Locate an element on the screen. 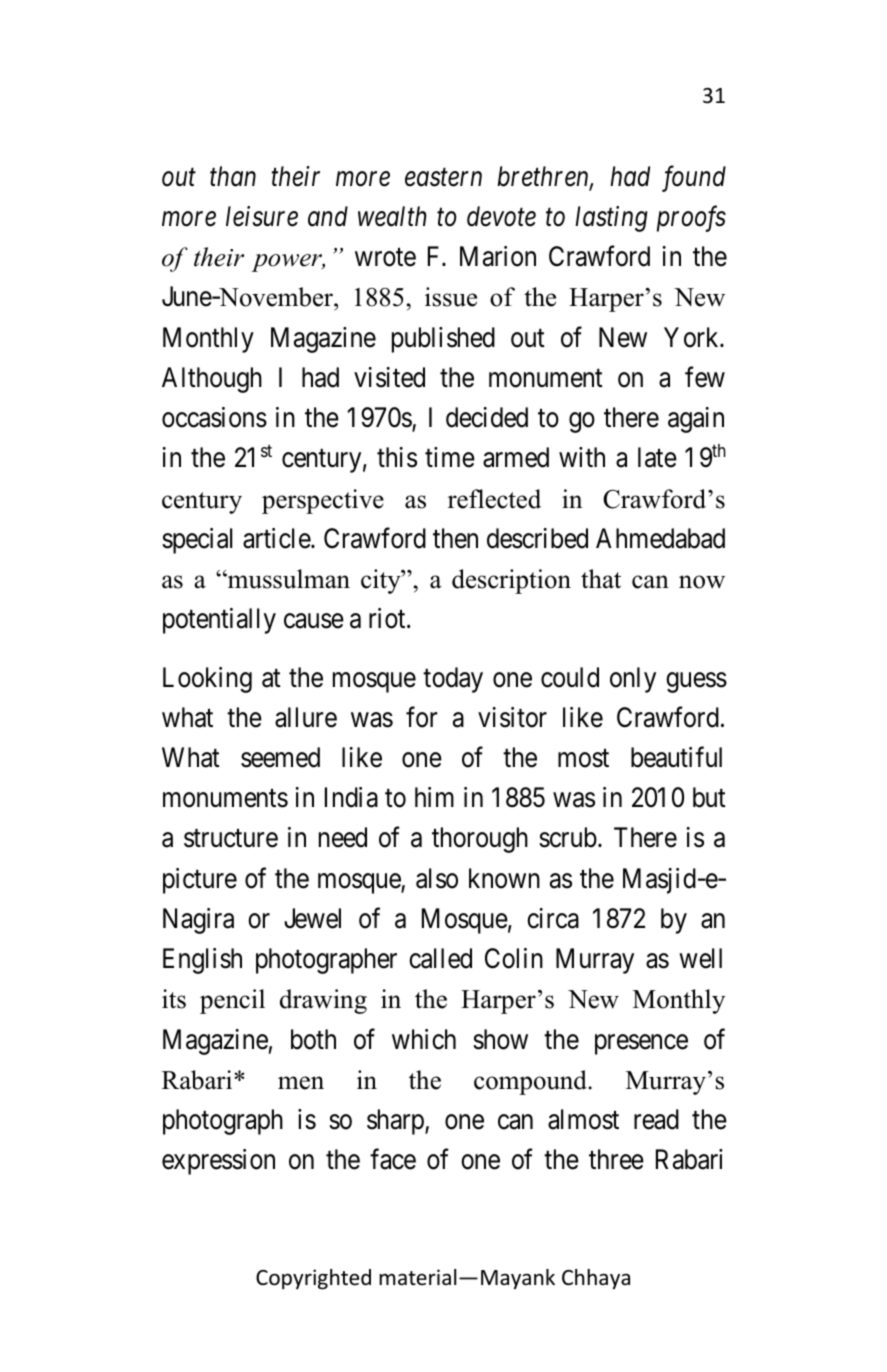  eastern is located at coordinates (443, 178).
